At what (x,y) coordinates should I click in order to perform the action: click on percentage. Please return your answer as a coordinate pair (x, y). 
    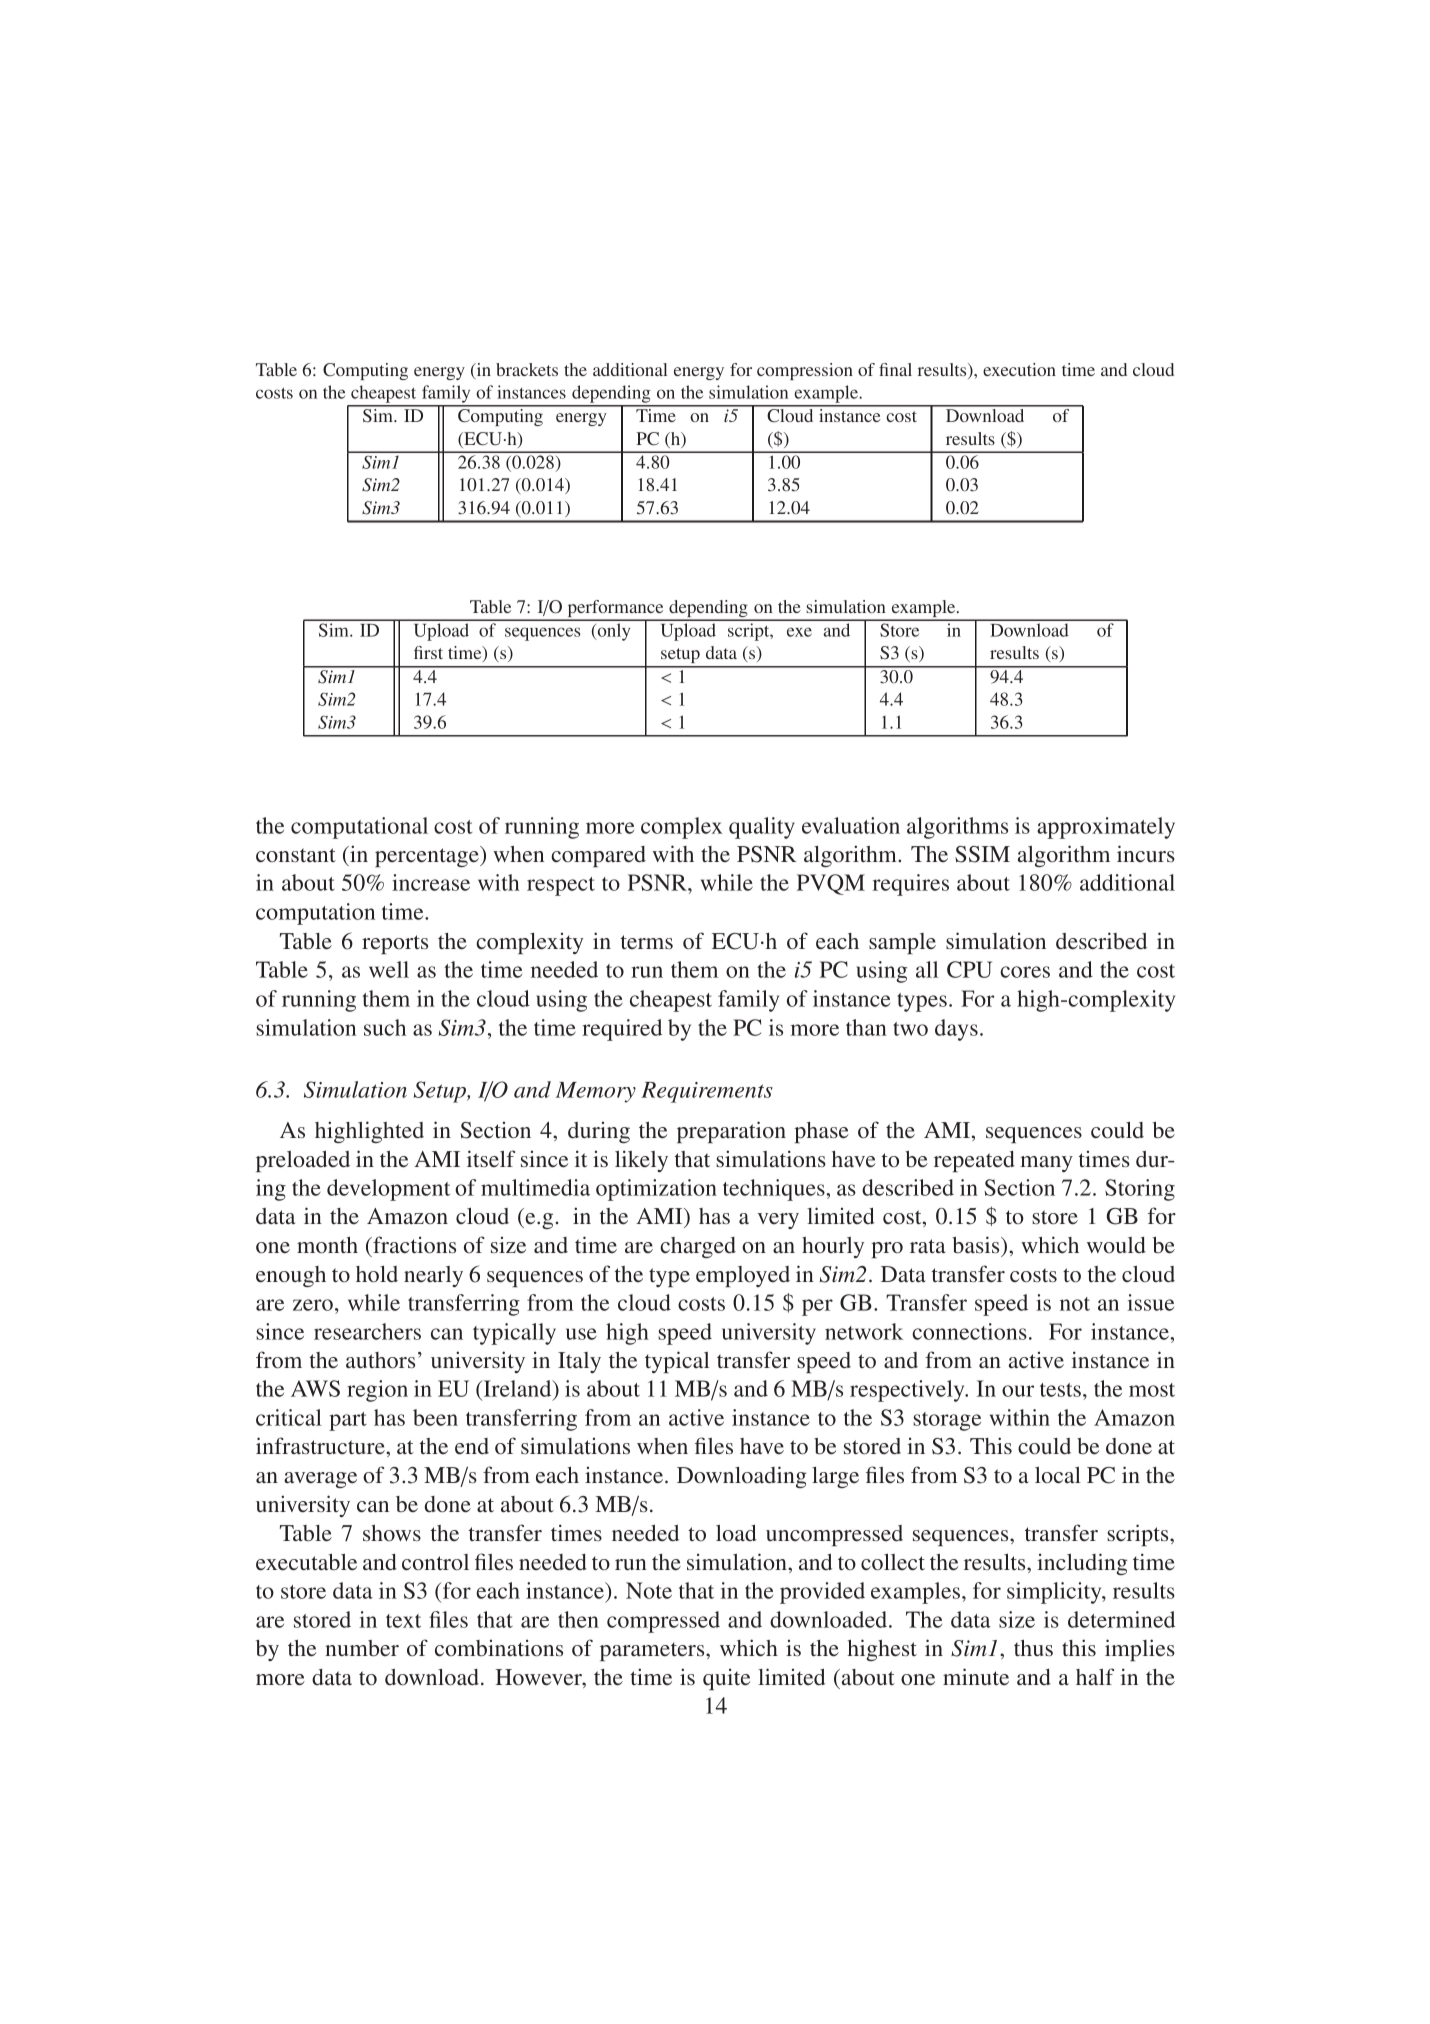
    Looking at the image, I should click on (428, 856).
